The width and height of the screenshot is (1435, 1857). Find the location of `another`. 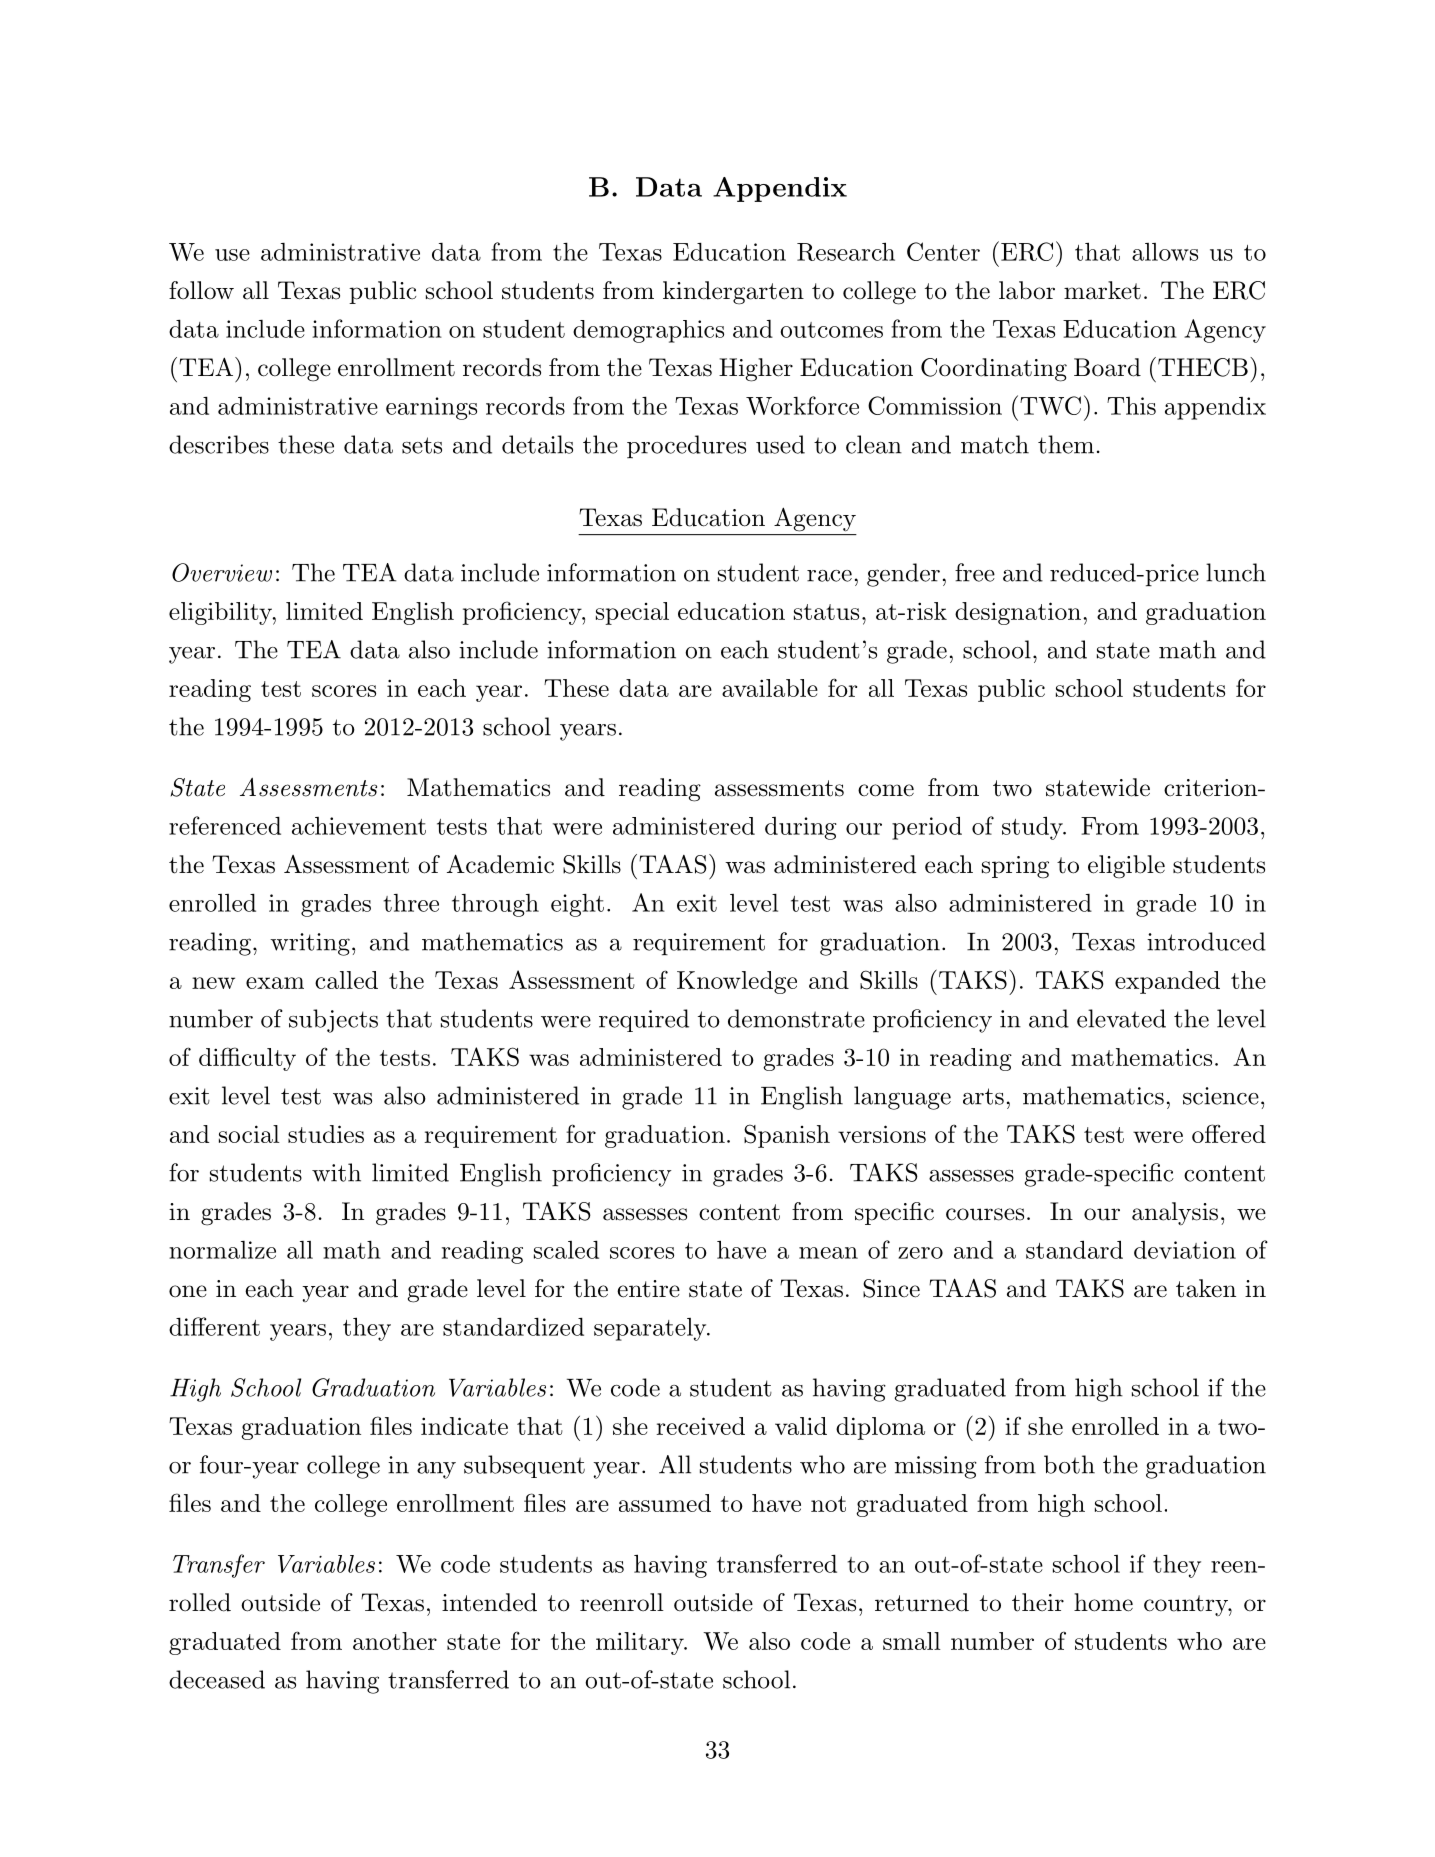

another is located at coordinates (395, 1641).
